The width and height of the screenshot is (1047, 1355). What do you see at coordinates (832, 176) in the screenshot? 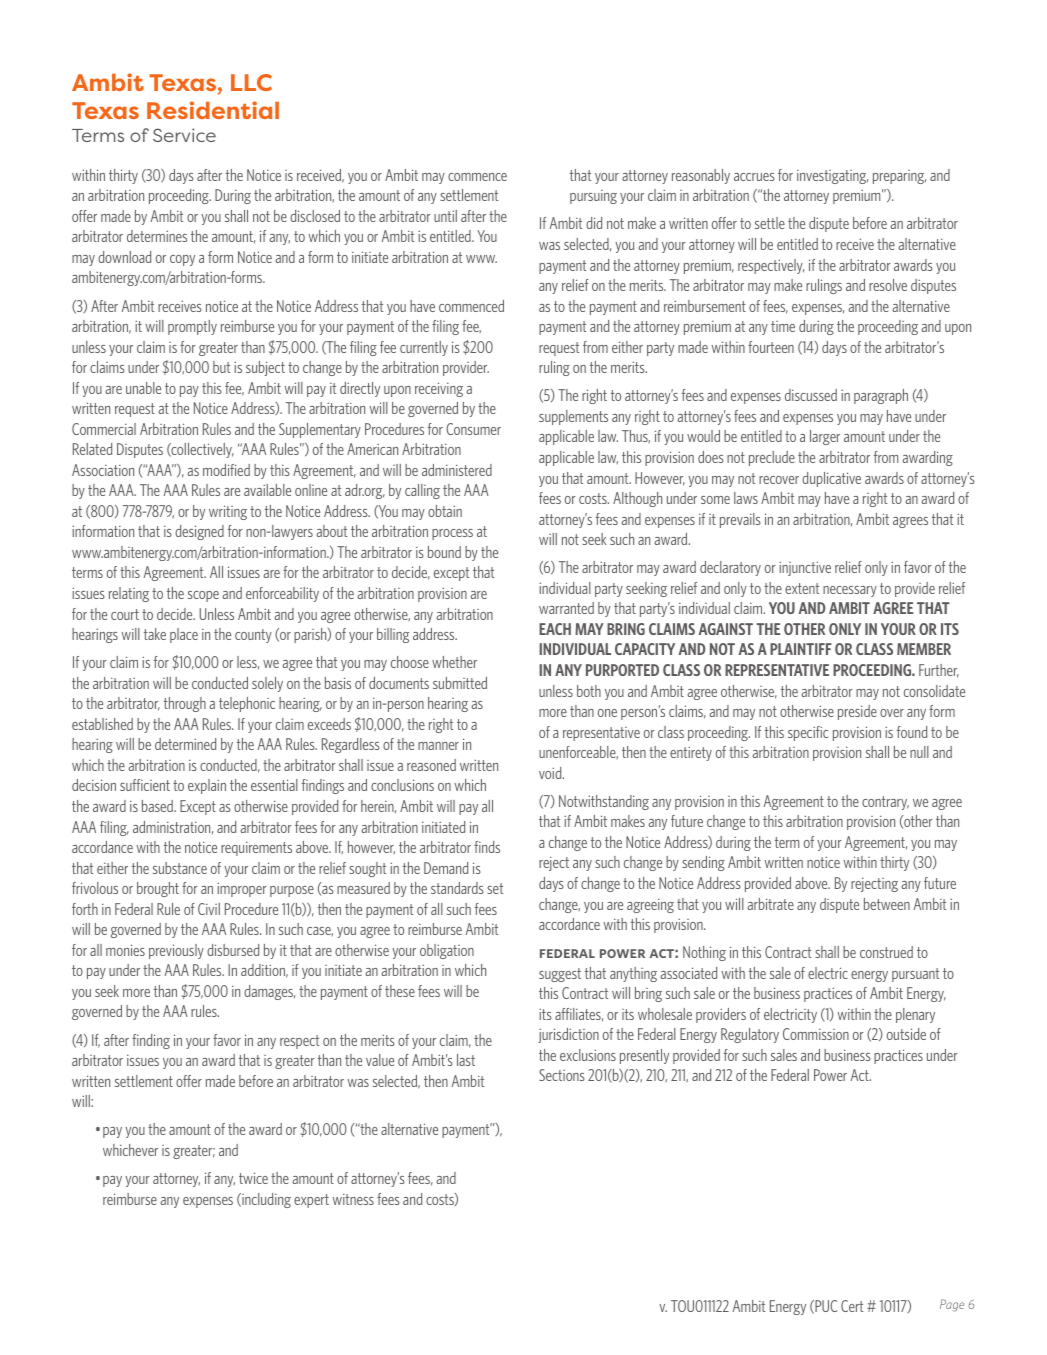
I see `investigating` at bounding box center [832, 176].
